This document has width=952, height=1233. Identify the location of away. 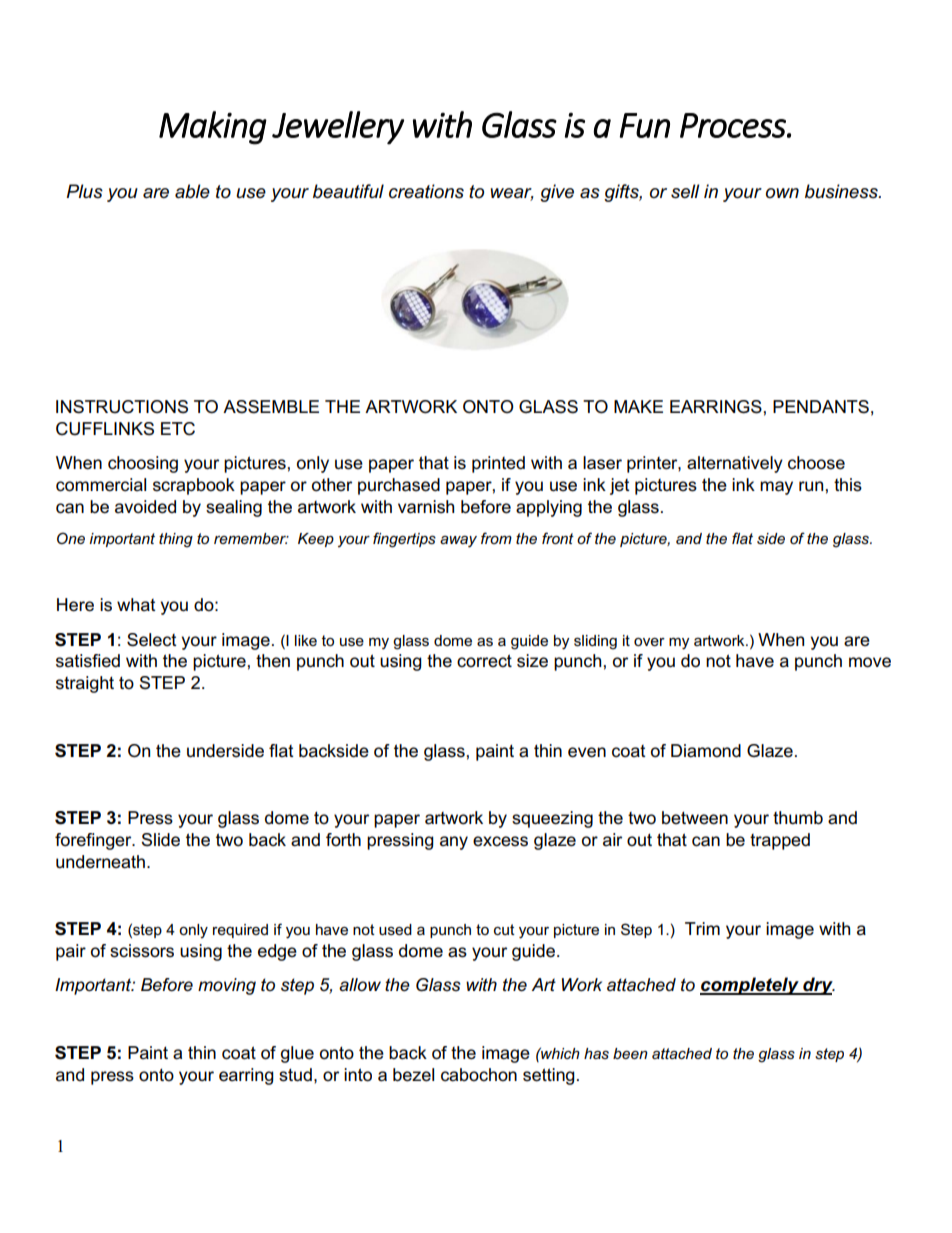
(458, 542).
